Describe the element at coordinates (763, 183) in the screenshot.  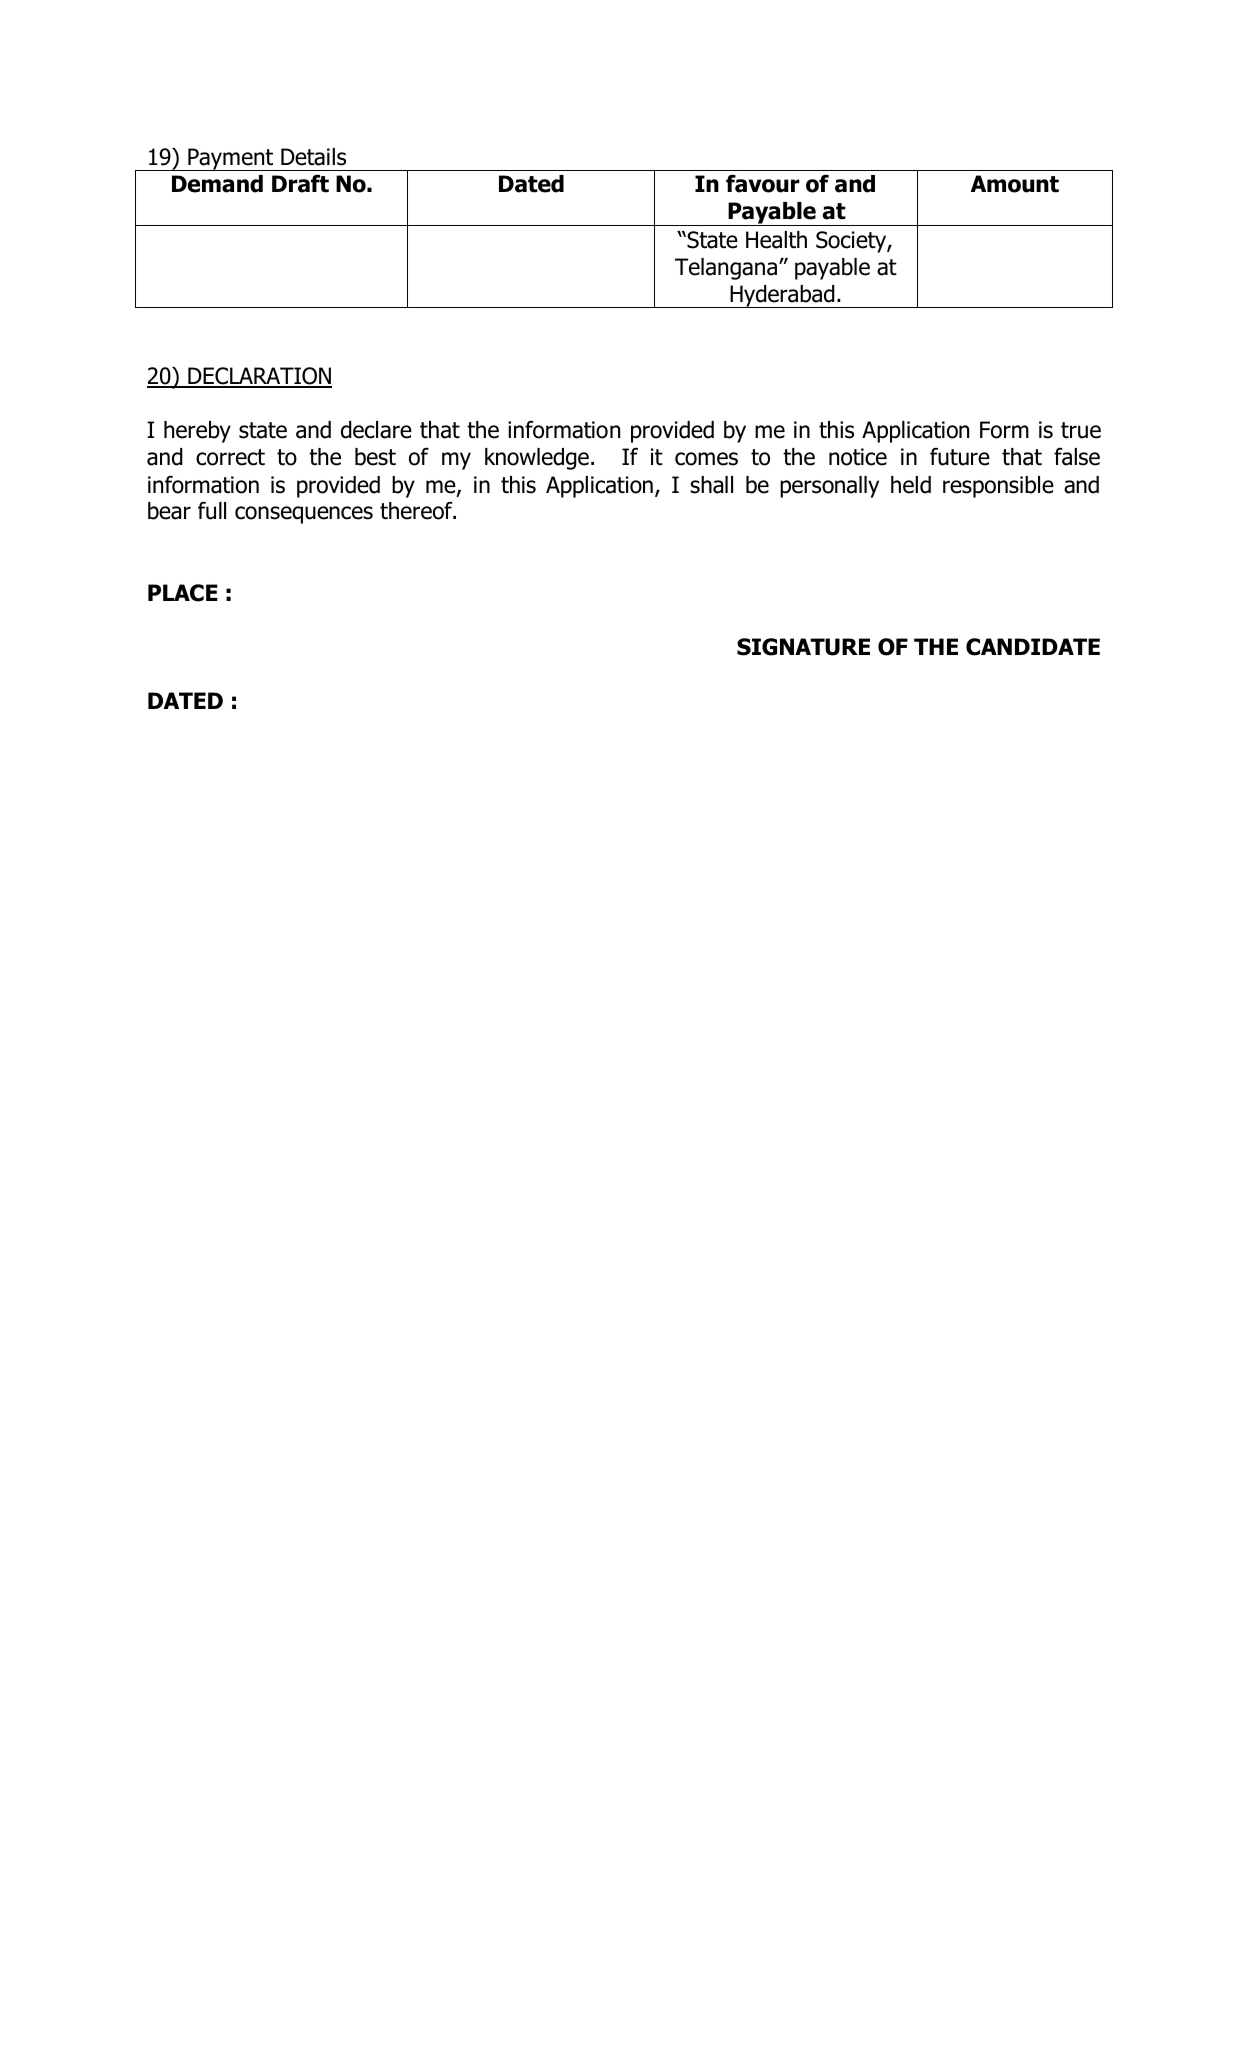
I see `favour` at that location.
